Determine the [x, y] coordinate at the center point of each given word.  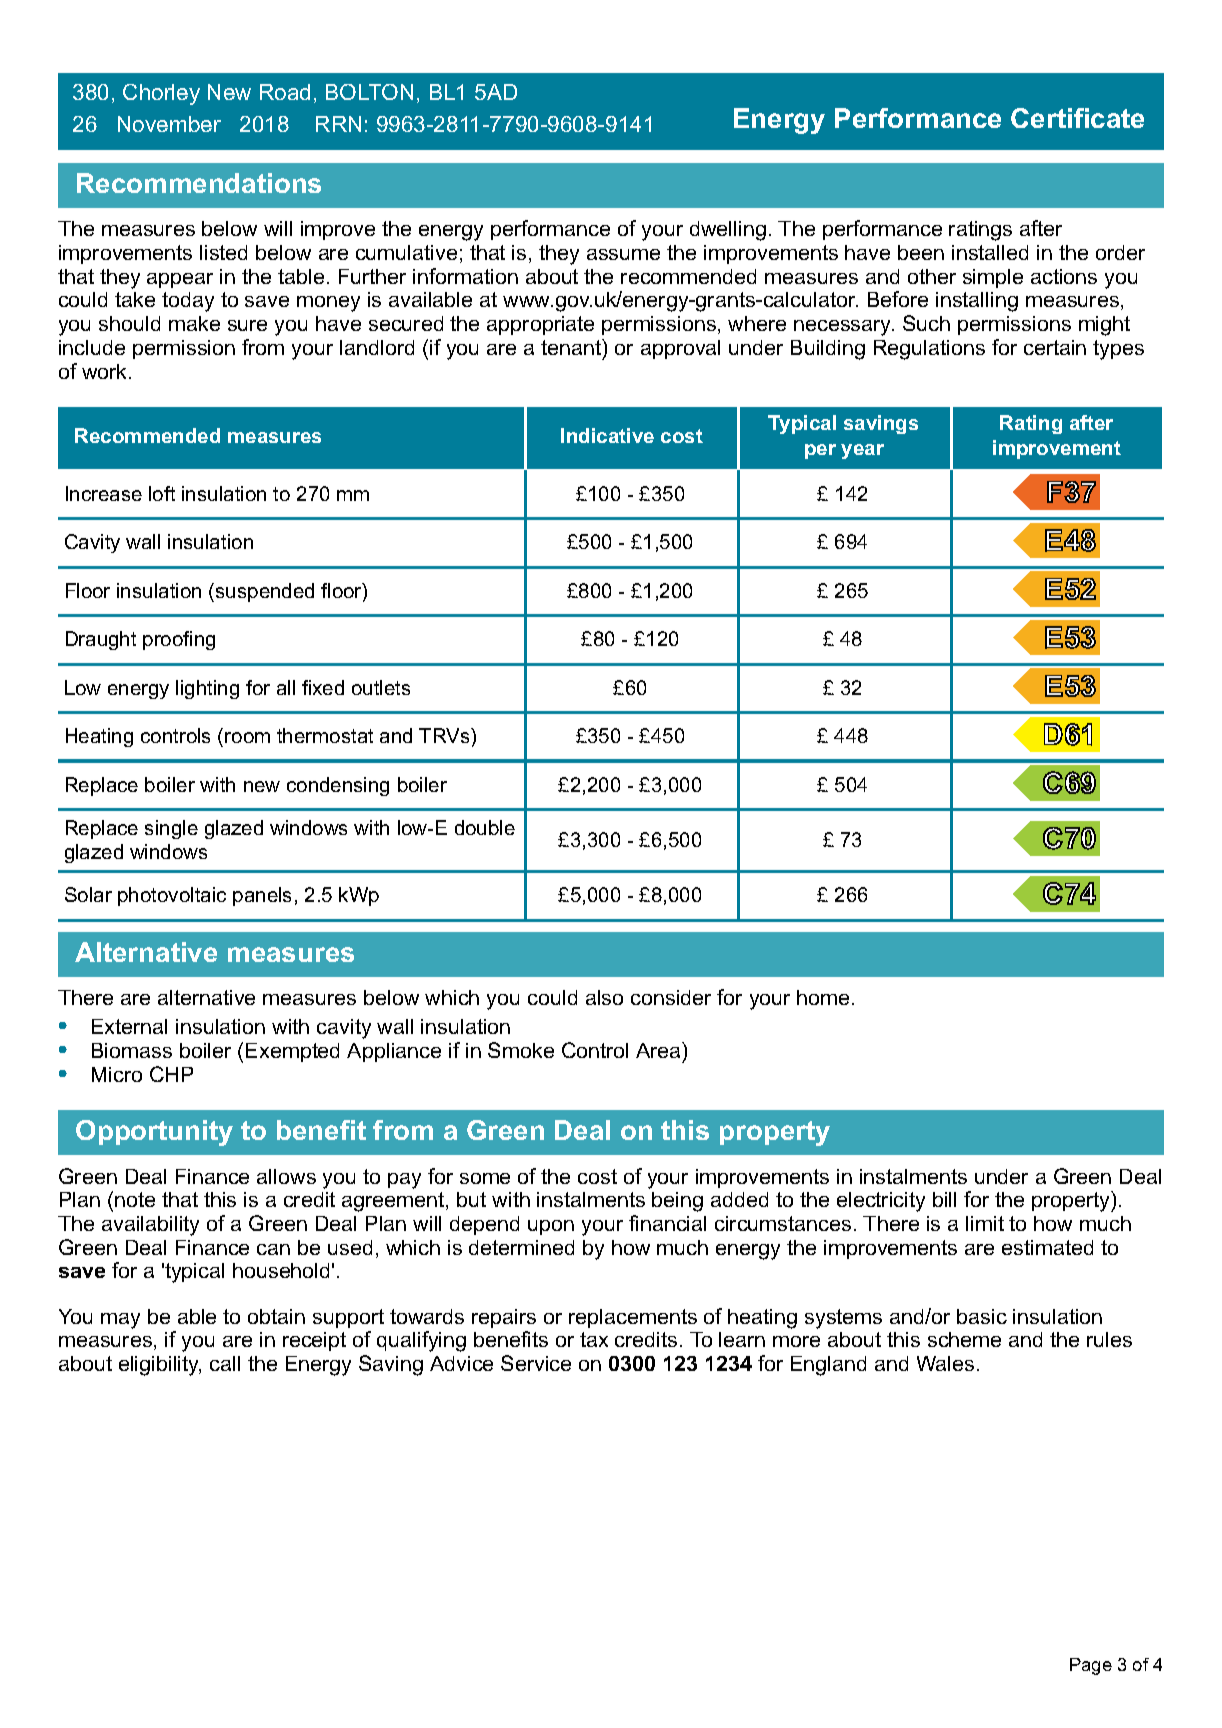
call [225, 1363]
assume [623, 254]
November [169, 124]
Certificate [1077, 118]
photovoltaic [172, 896]
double [485, 827]
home [823, 997]
